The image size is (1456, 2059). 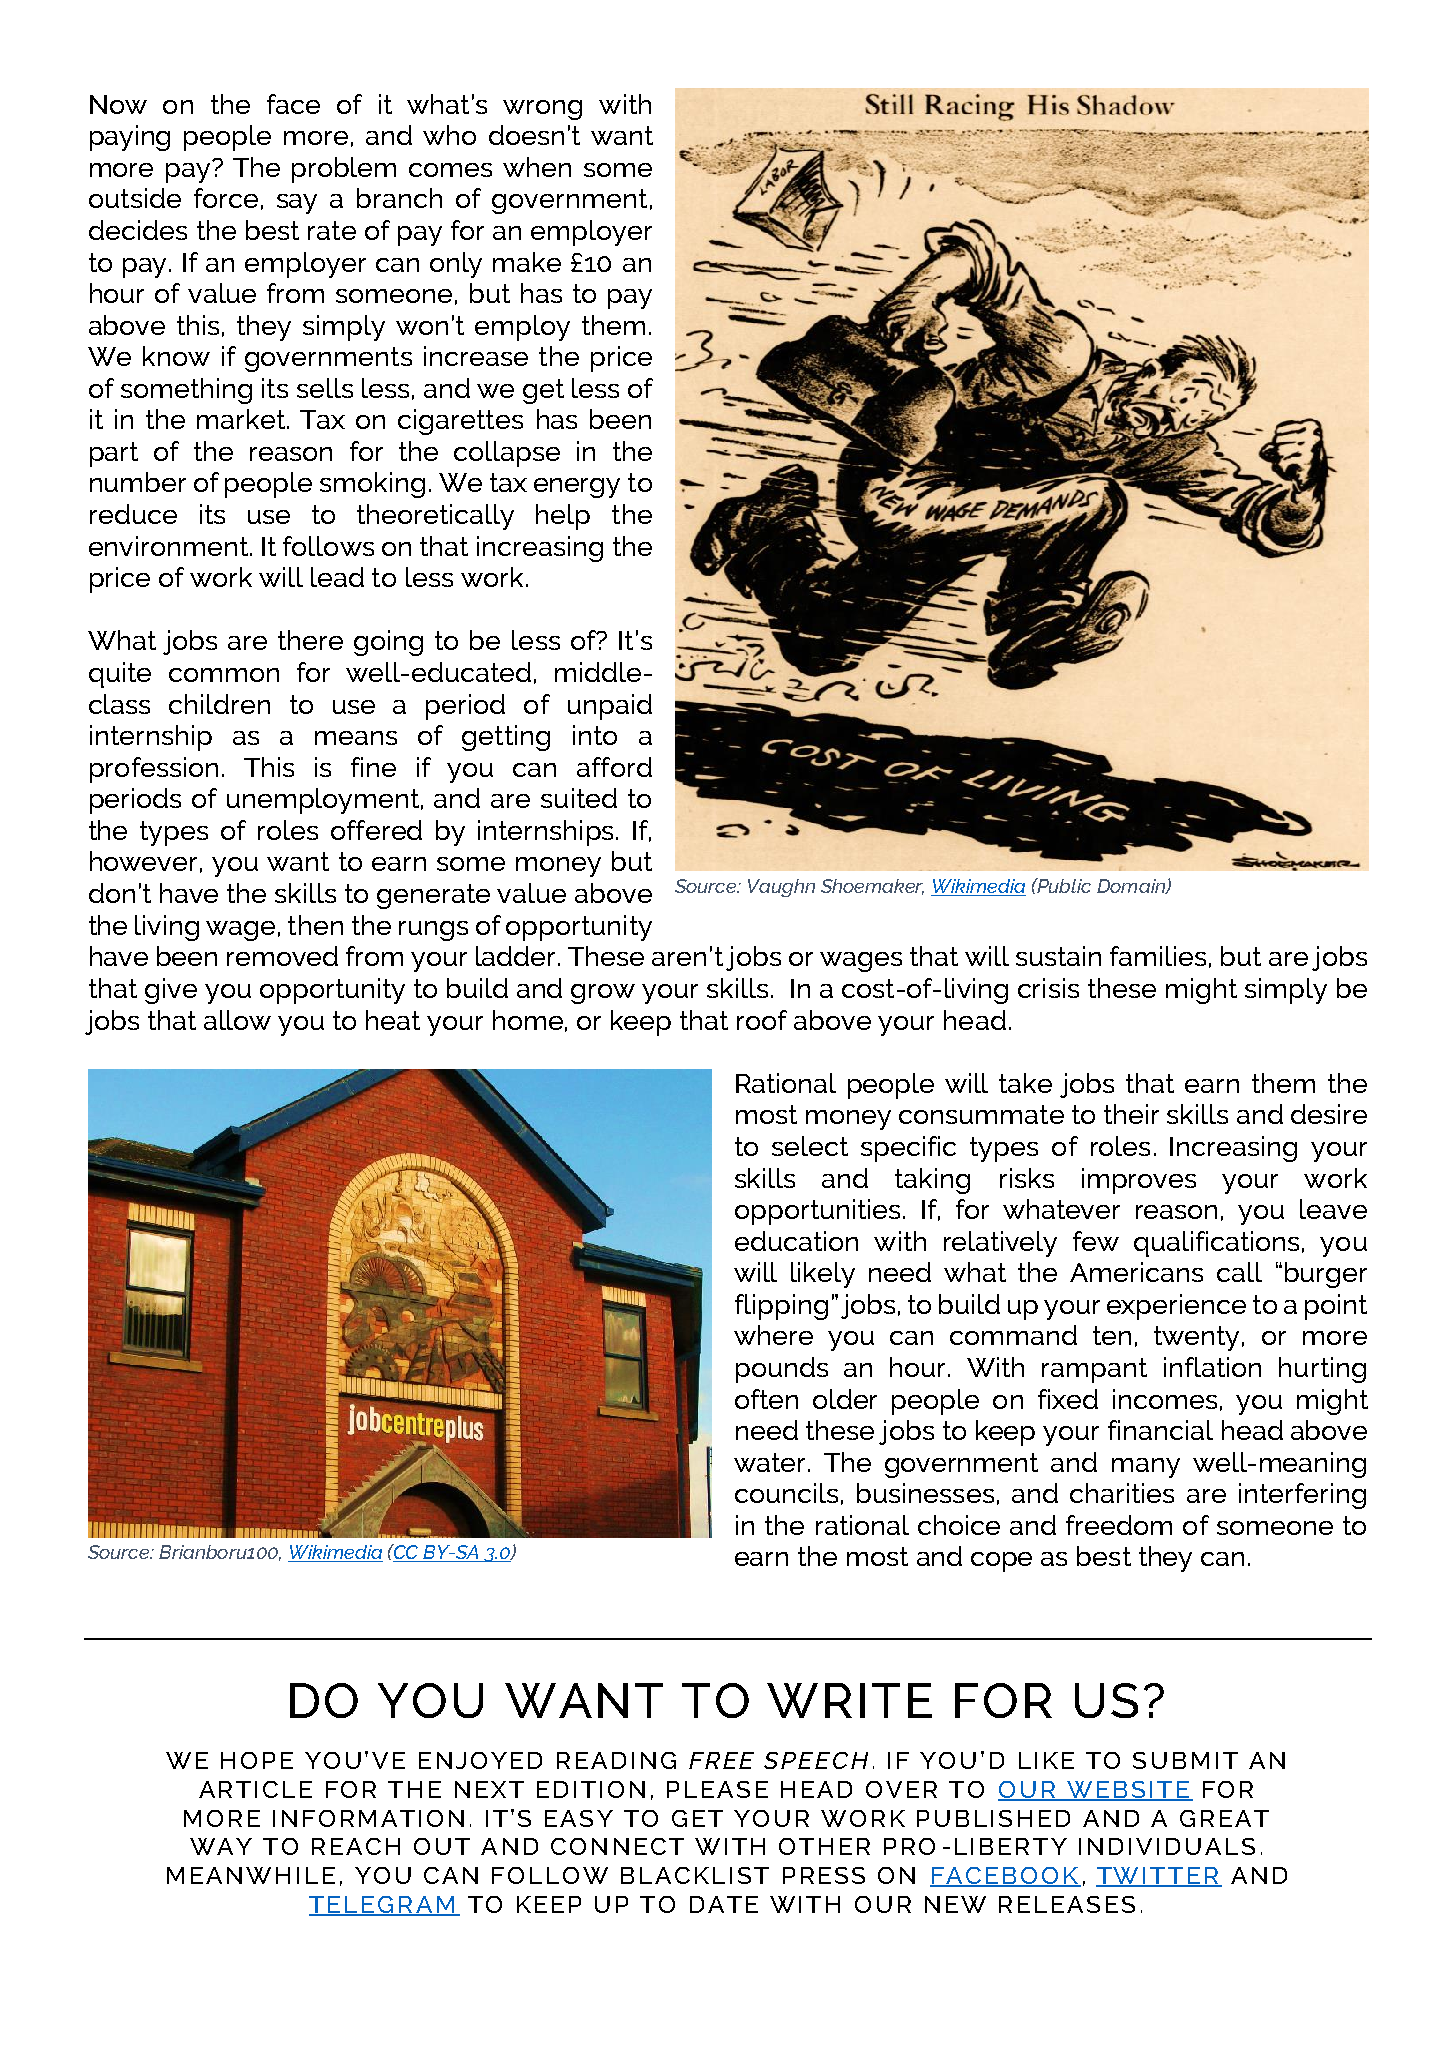 I want to click on energy, so click(x=577, y=488).
